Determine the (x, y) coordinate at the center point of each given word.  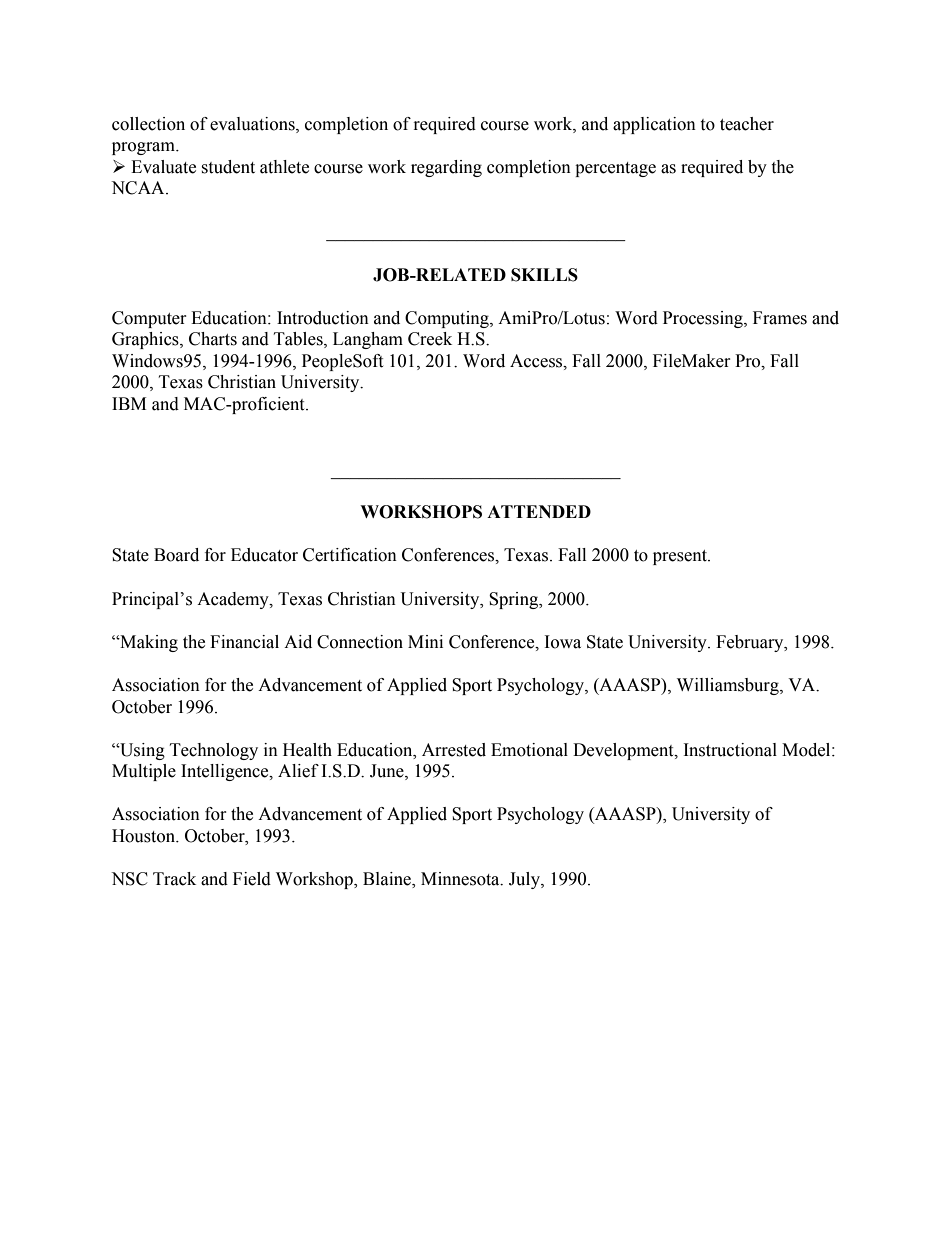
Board (176, 555)
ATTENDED (539, 511)
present (681, 557)
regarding (446, 168)
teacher (747, 124)
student (228, 167)
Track (174, 879)
